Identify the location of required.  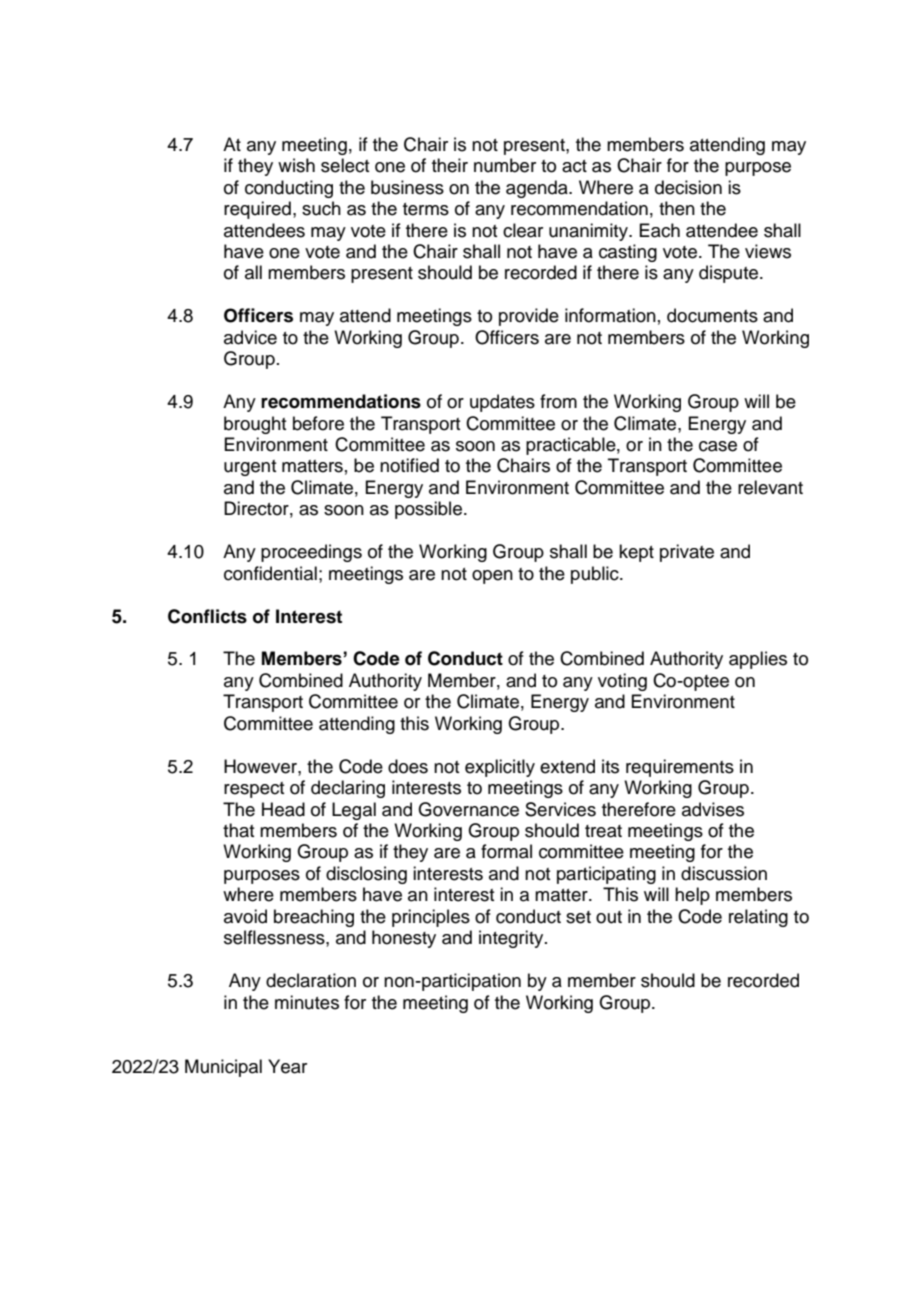
(257, 210).
